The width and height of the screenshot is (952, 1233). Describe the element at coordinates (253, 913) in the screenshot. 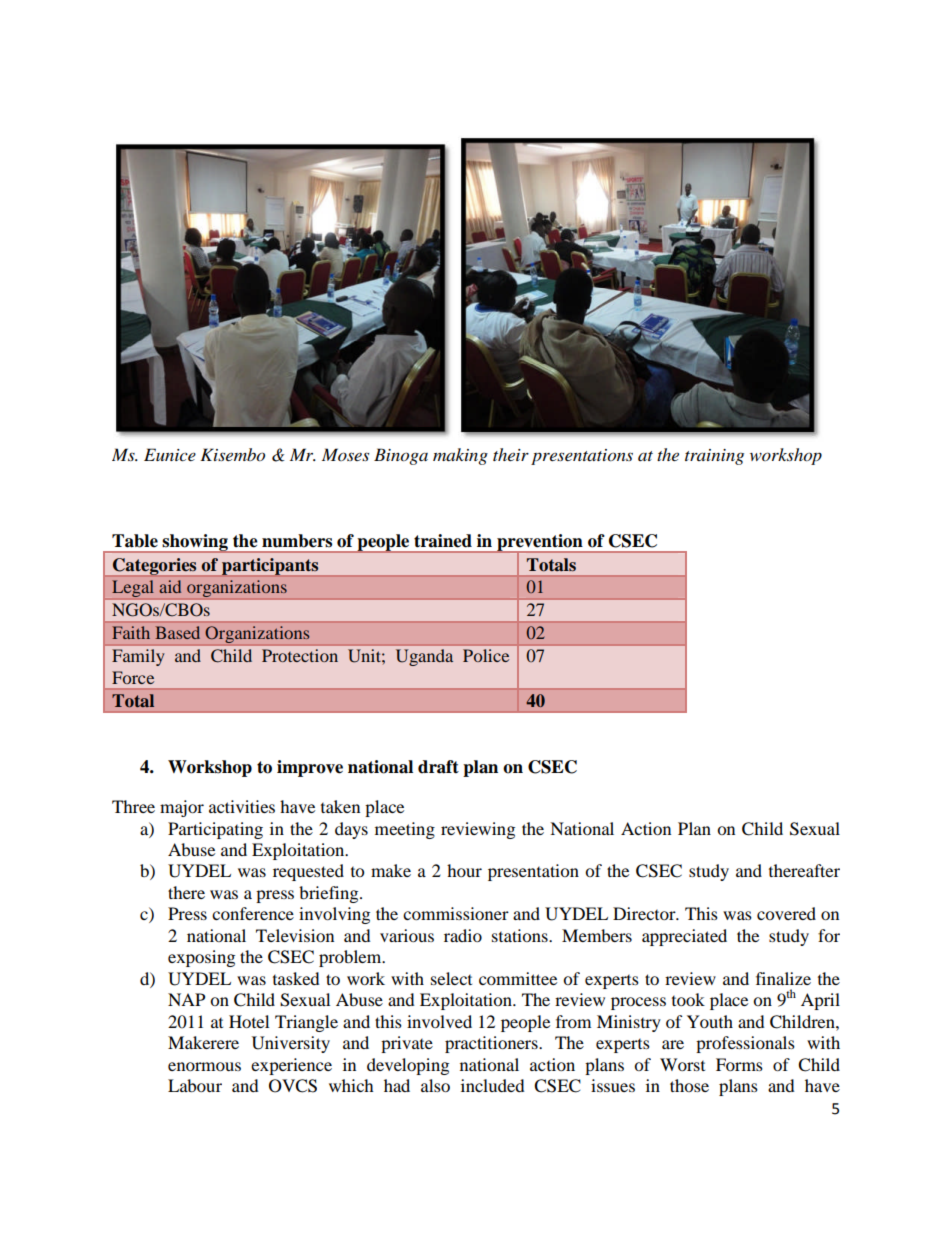

I see `conference` at that location.
